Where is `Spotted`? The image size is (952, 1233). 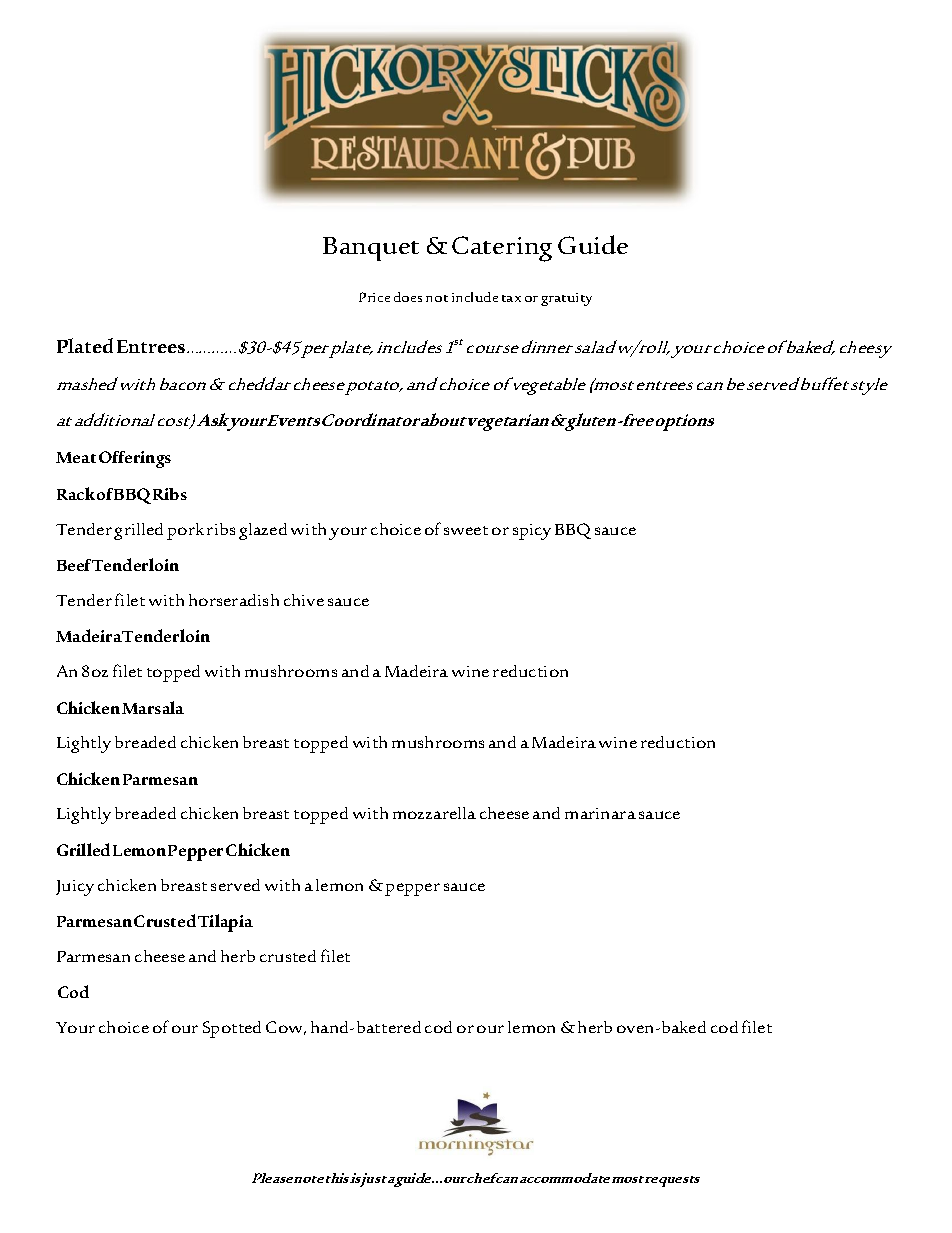 Spotted is located at coordinates (232, 1029).
